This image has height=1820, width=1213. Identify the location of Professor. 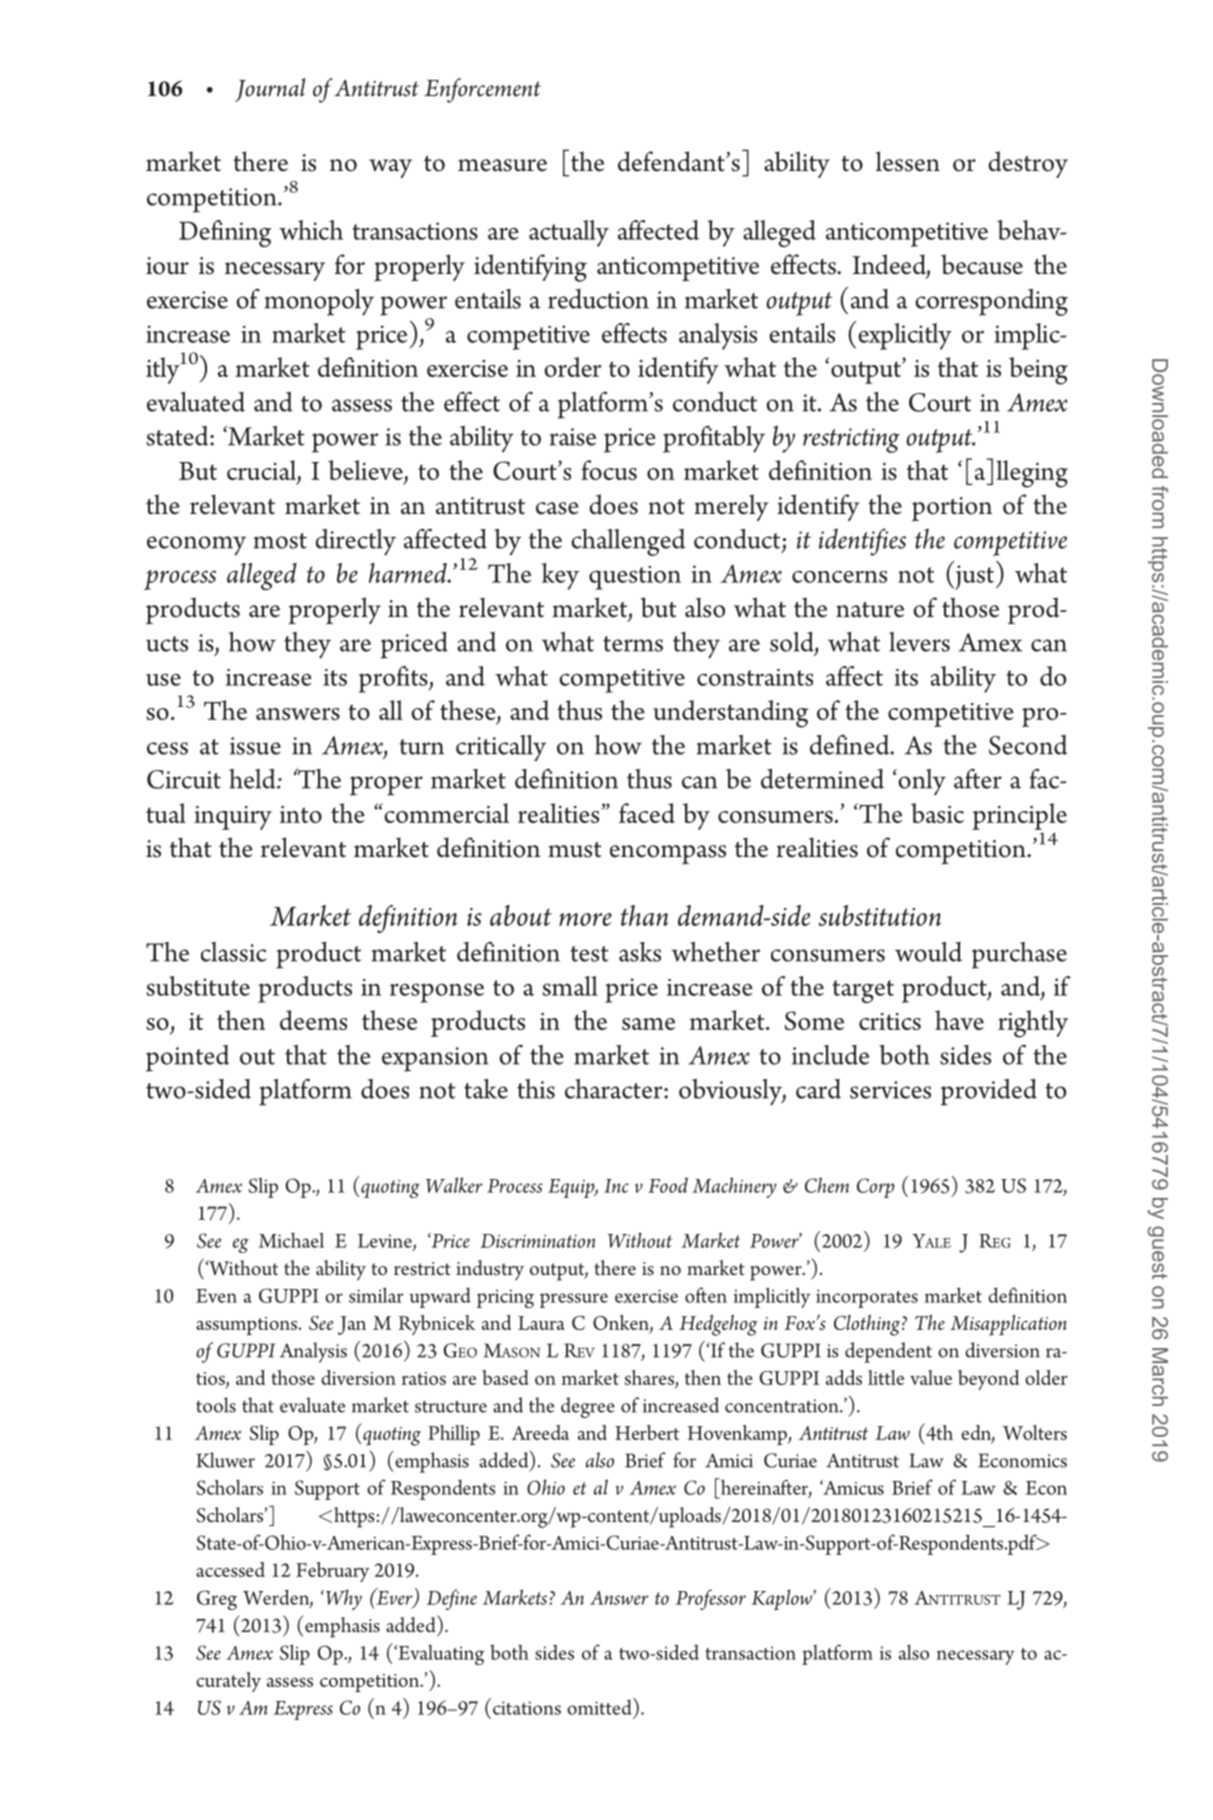
(711, 1599).
